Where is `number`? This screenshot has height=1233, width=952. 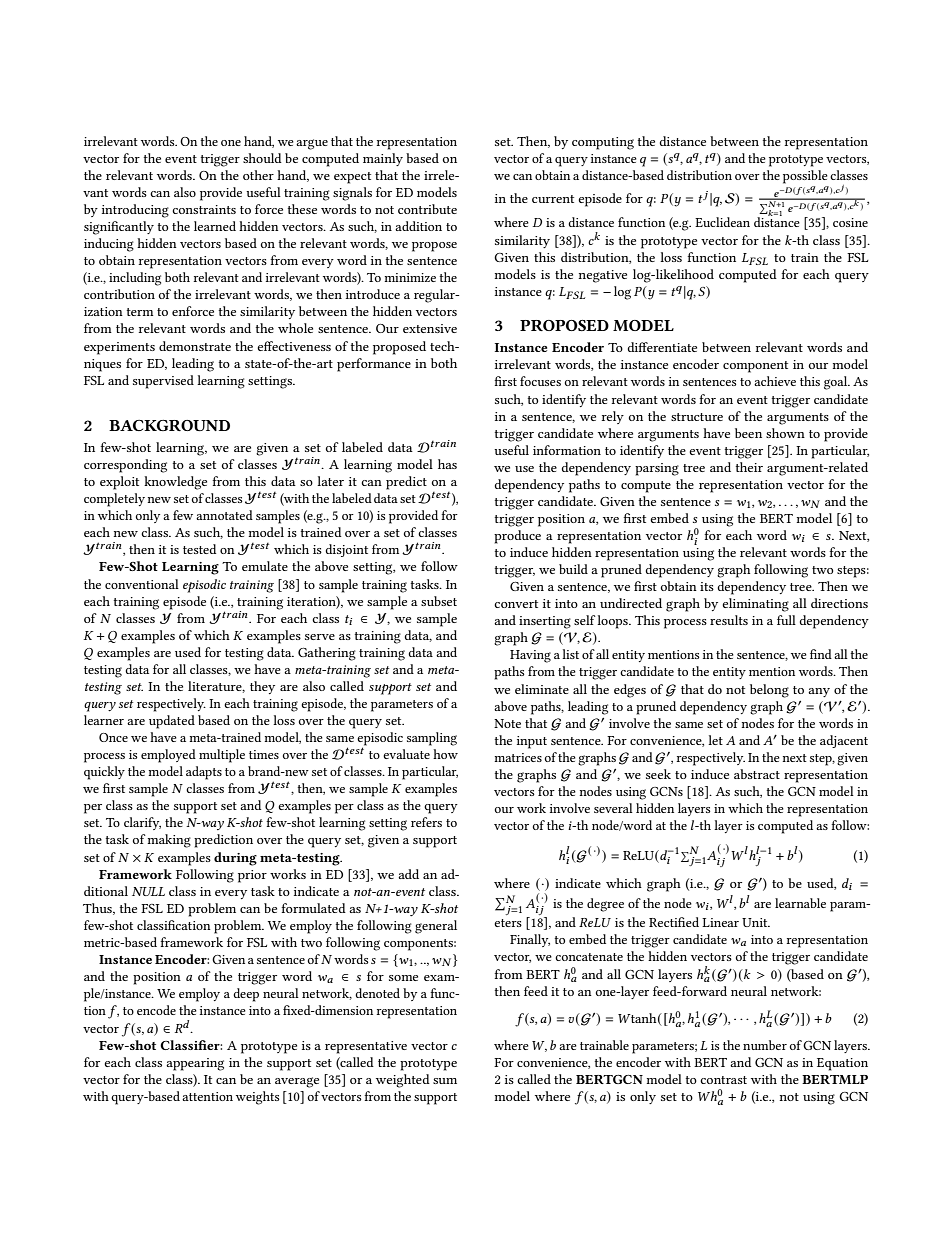 number is located at coordinates (765, 1045).
